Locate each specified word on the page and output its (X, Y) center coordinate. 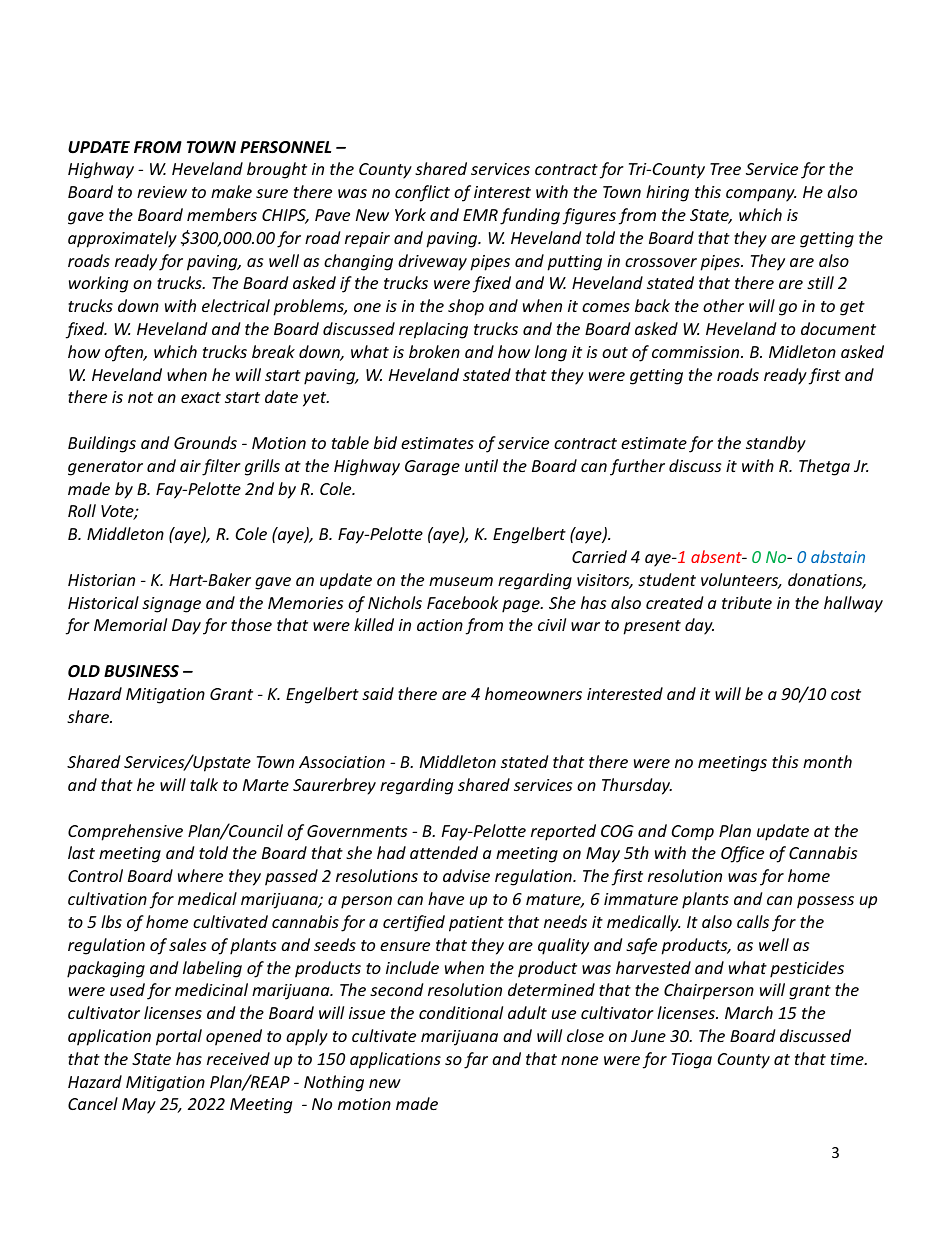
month (827, 761)
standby (776, 444)
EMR (480, 215)
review (162, 192)
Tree (725, 169)
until (481, 465)
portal (179, 1037)
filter (221, 467)
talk (204, 784)
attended (444, 852)
